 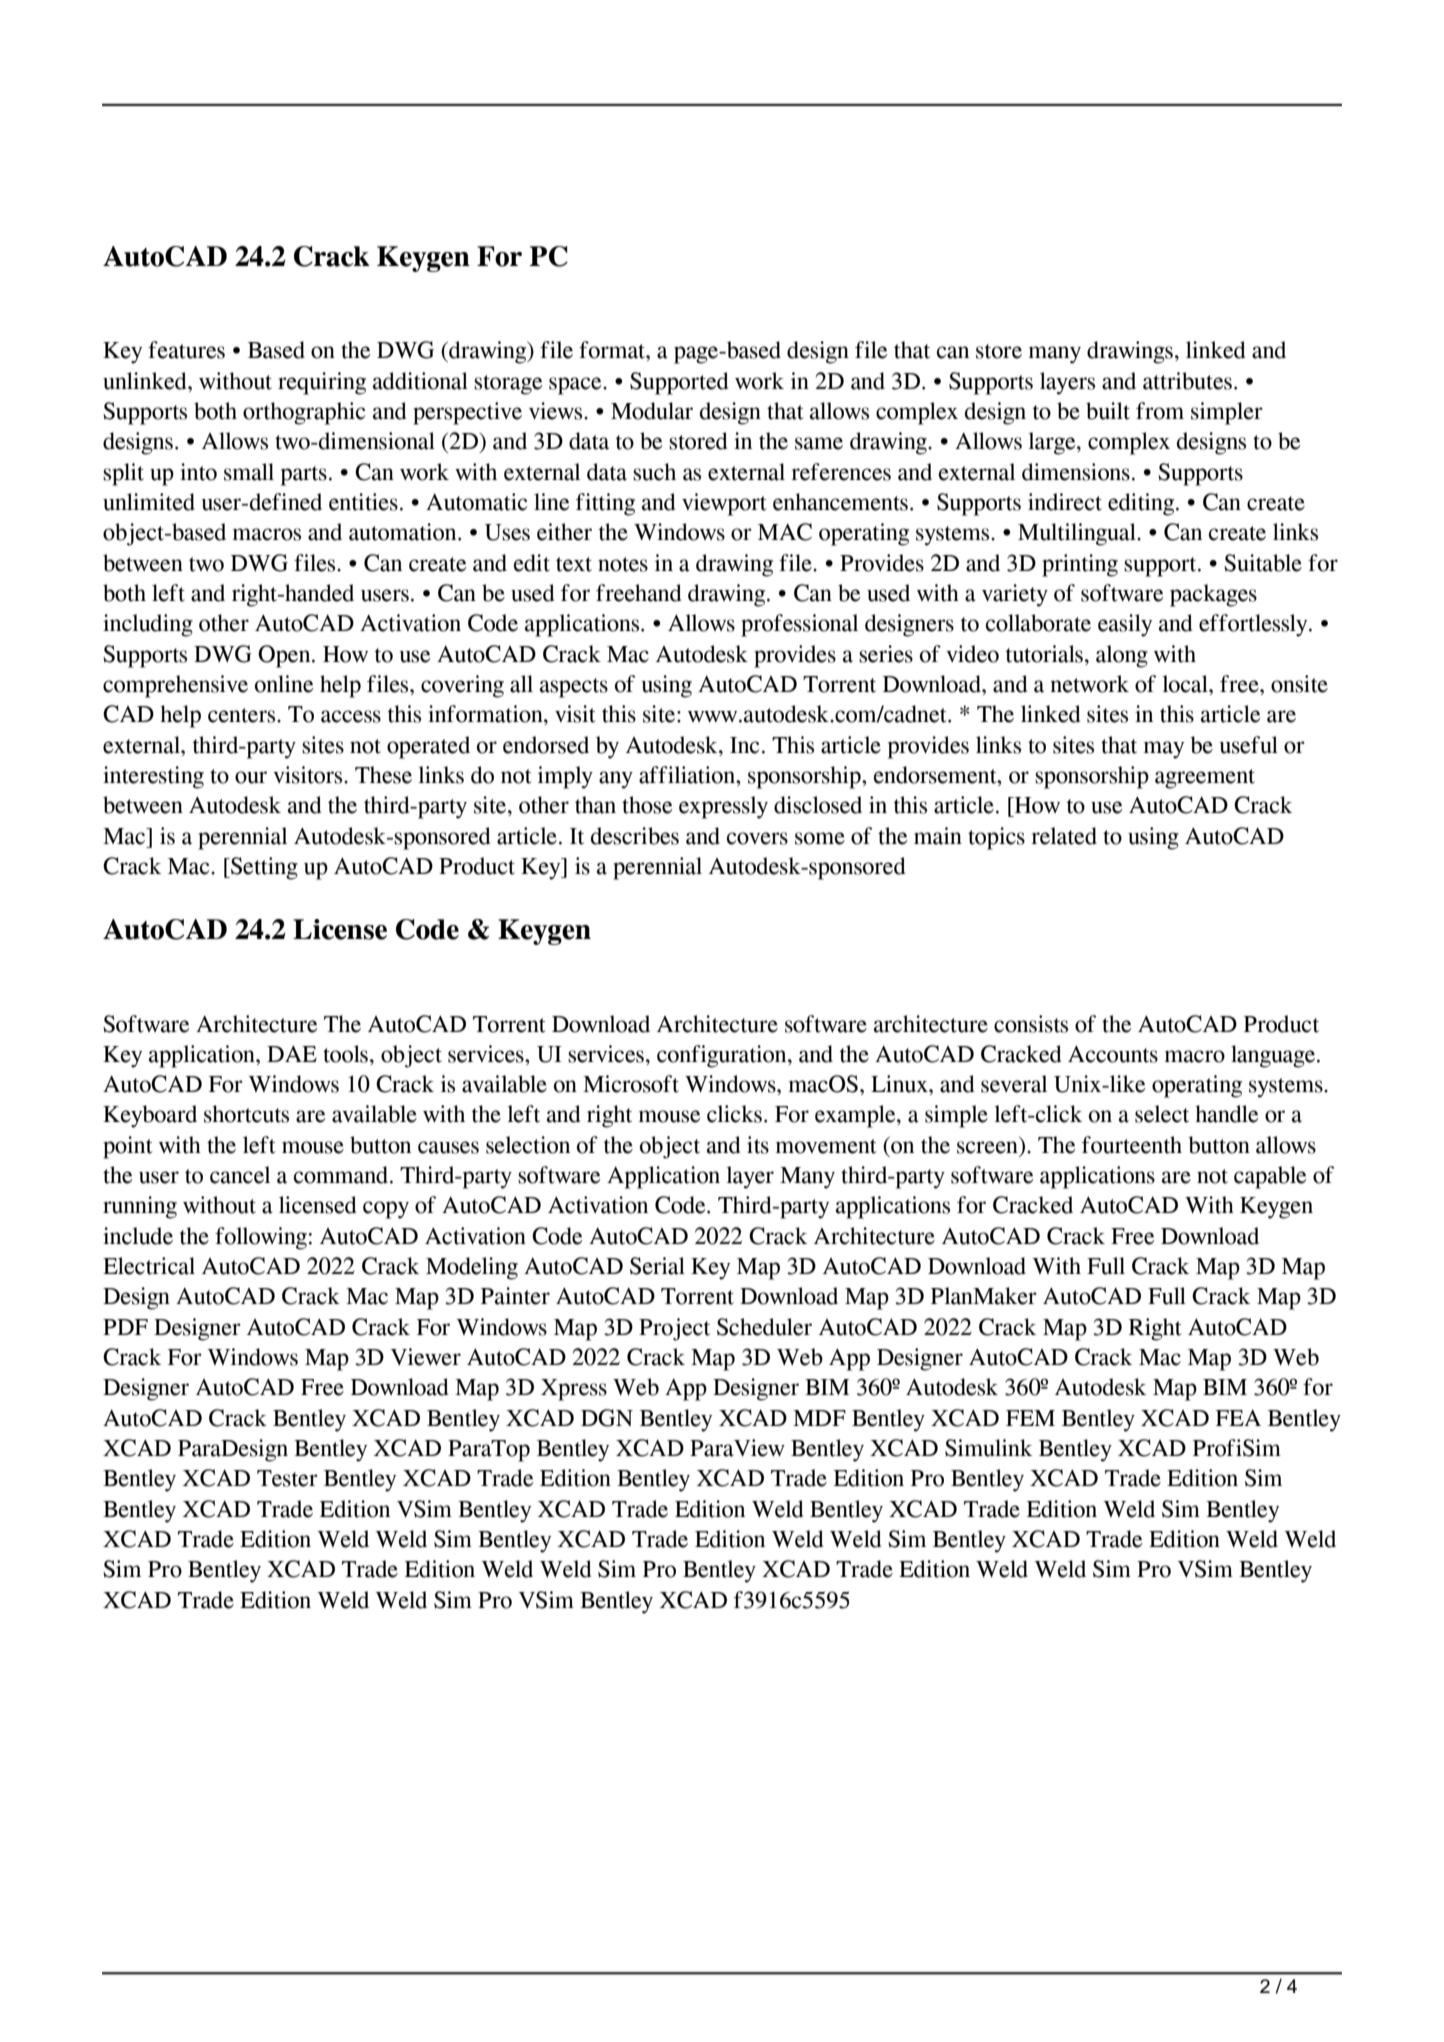 I want to click on attributes, so click(x=1187, y=381).
